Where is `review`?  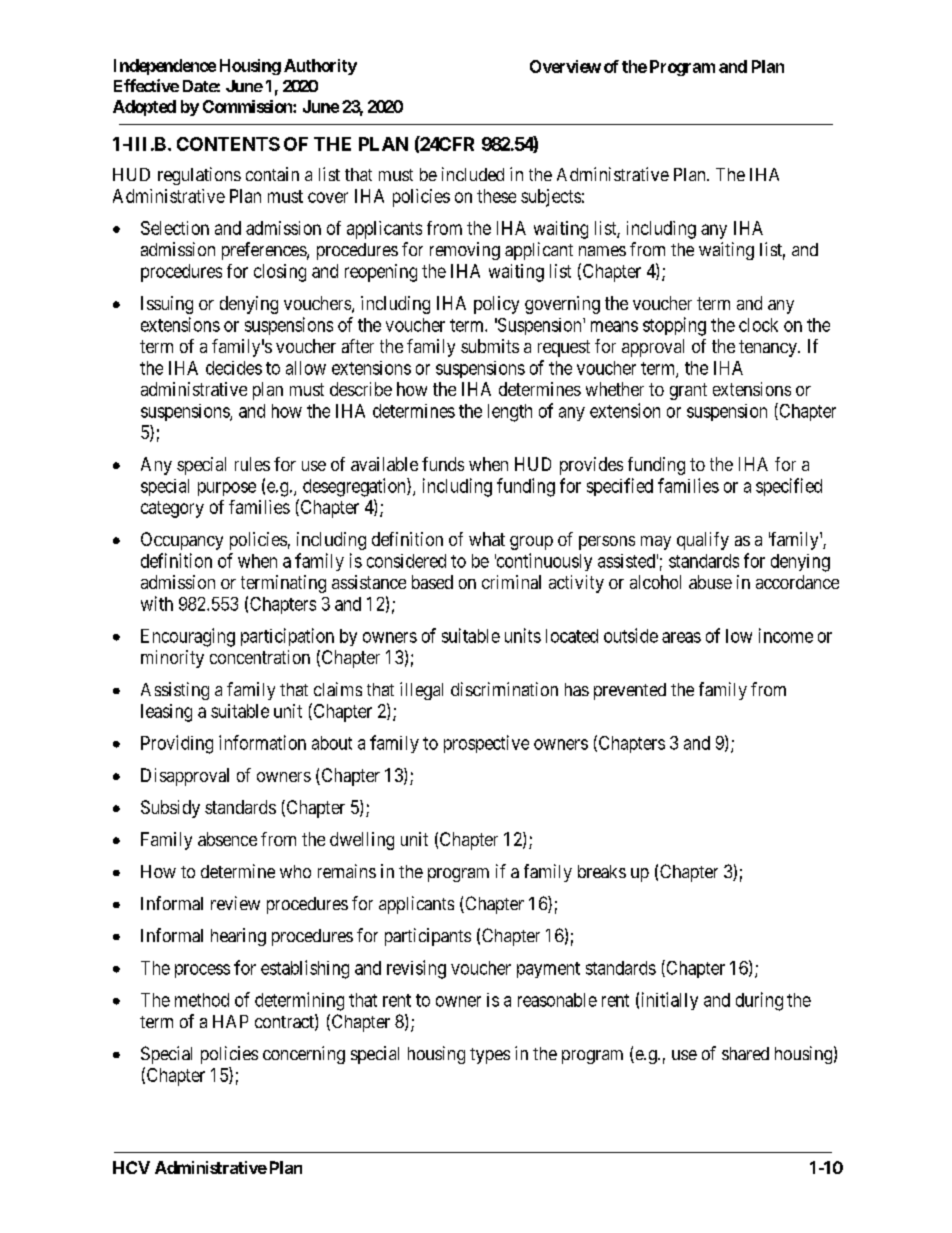
review is located at coordinates (235, 903).
